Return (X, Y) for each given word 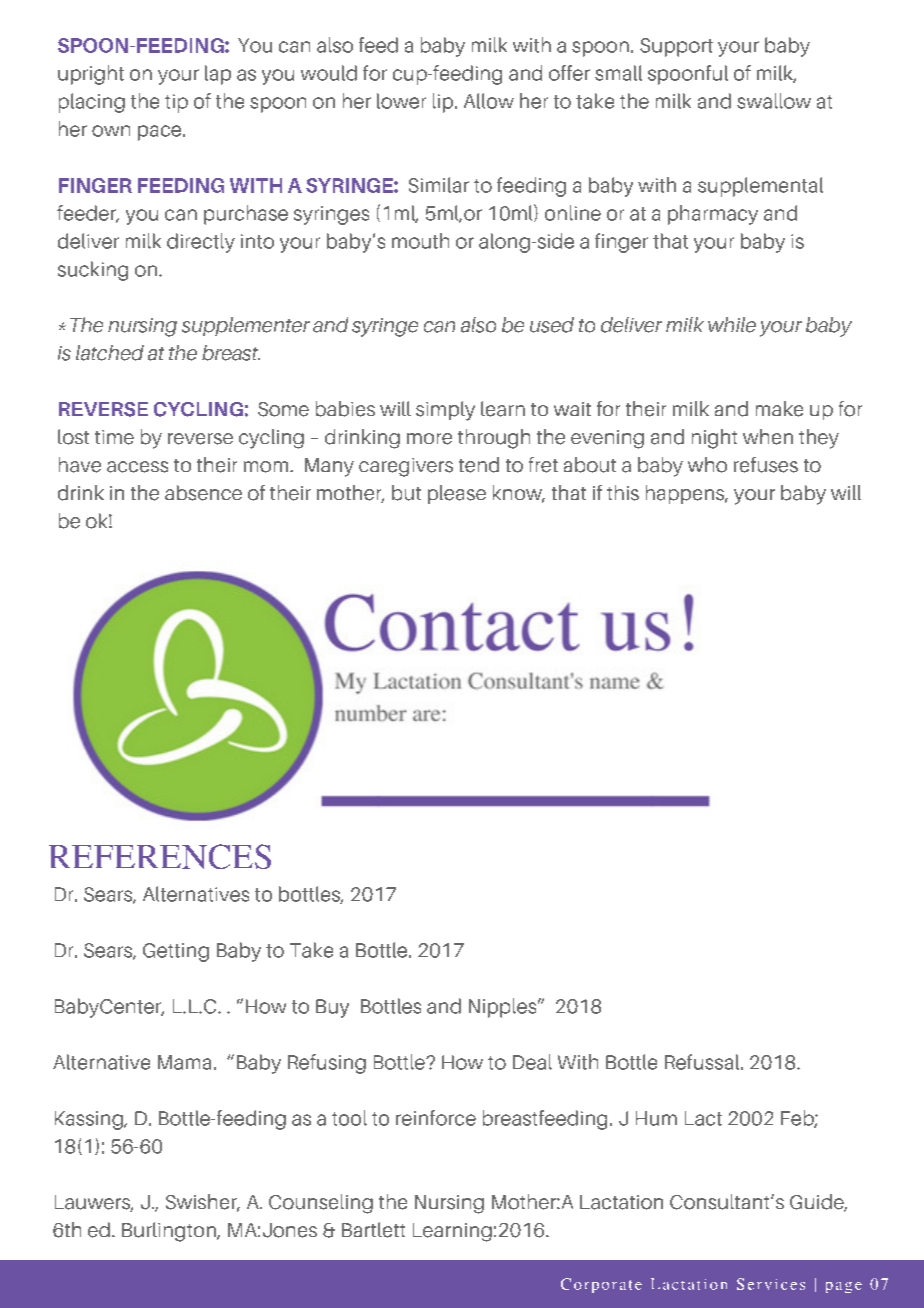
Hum (656, 1118)
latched (110, 353)
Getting (176, 952)
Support (676, 47)
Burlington (170, 1232)
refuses (766, 465)
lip (444, 103)
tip (176, 103)
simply (445, 411)
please (457, 494)
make (779, 409)
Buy (332, 1008)
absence (203, 493)
